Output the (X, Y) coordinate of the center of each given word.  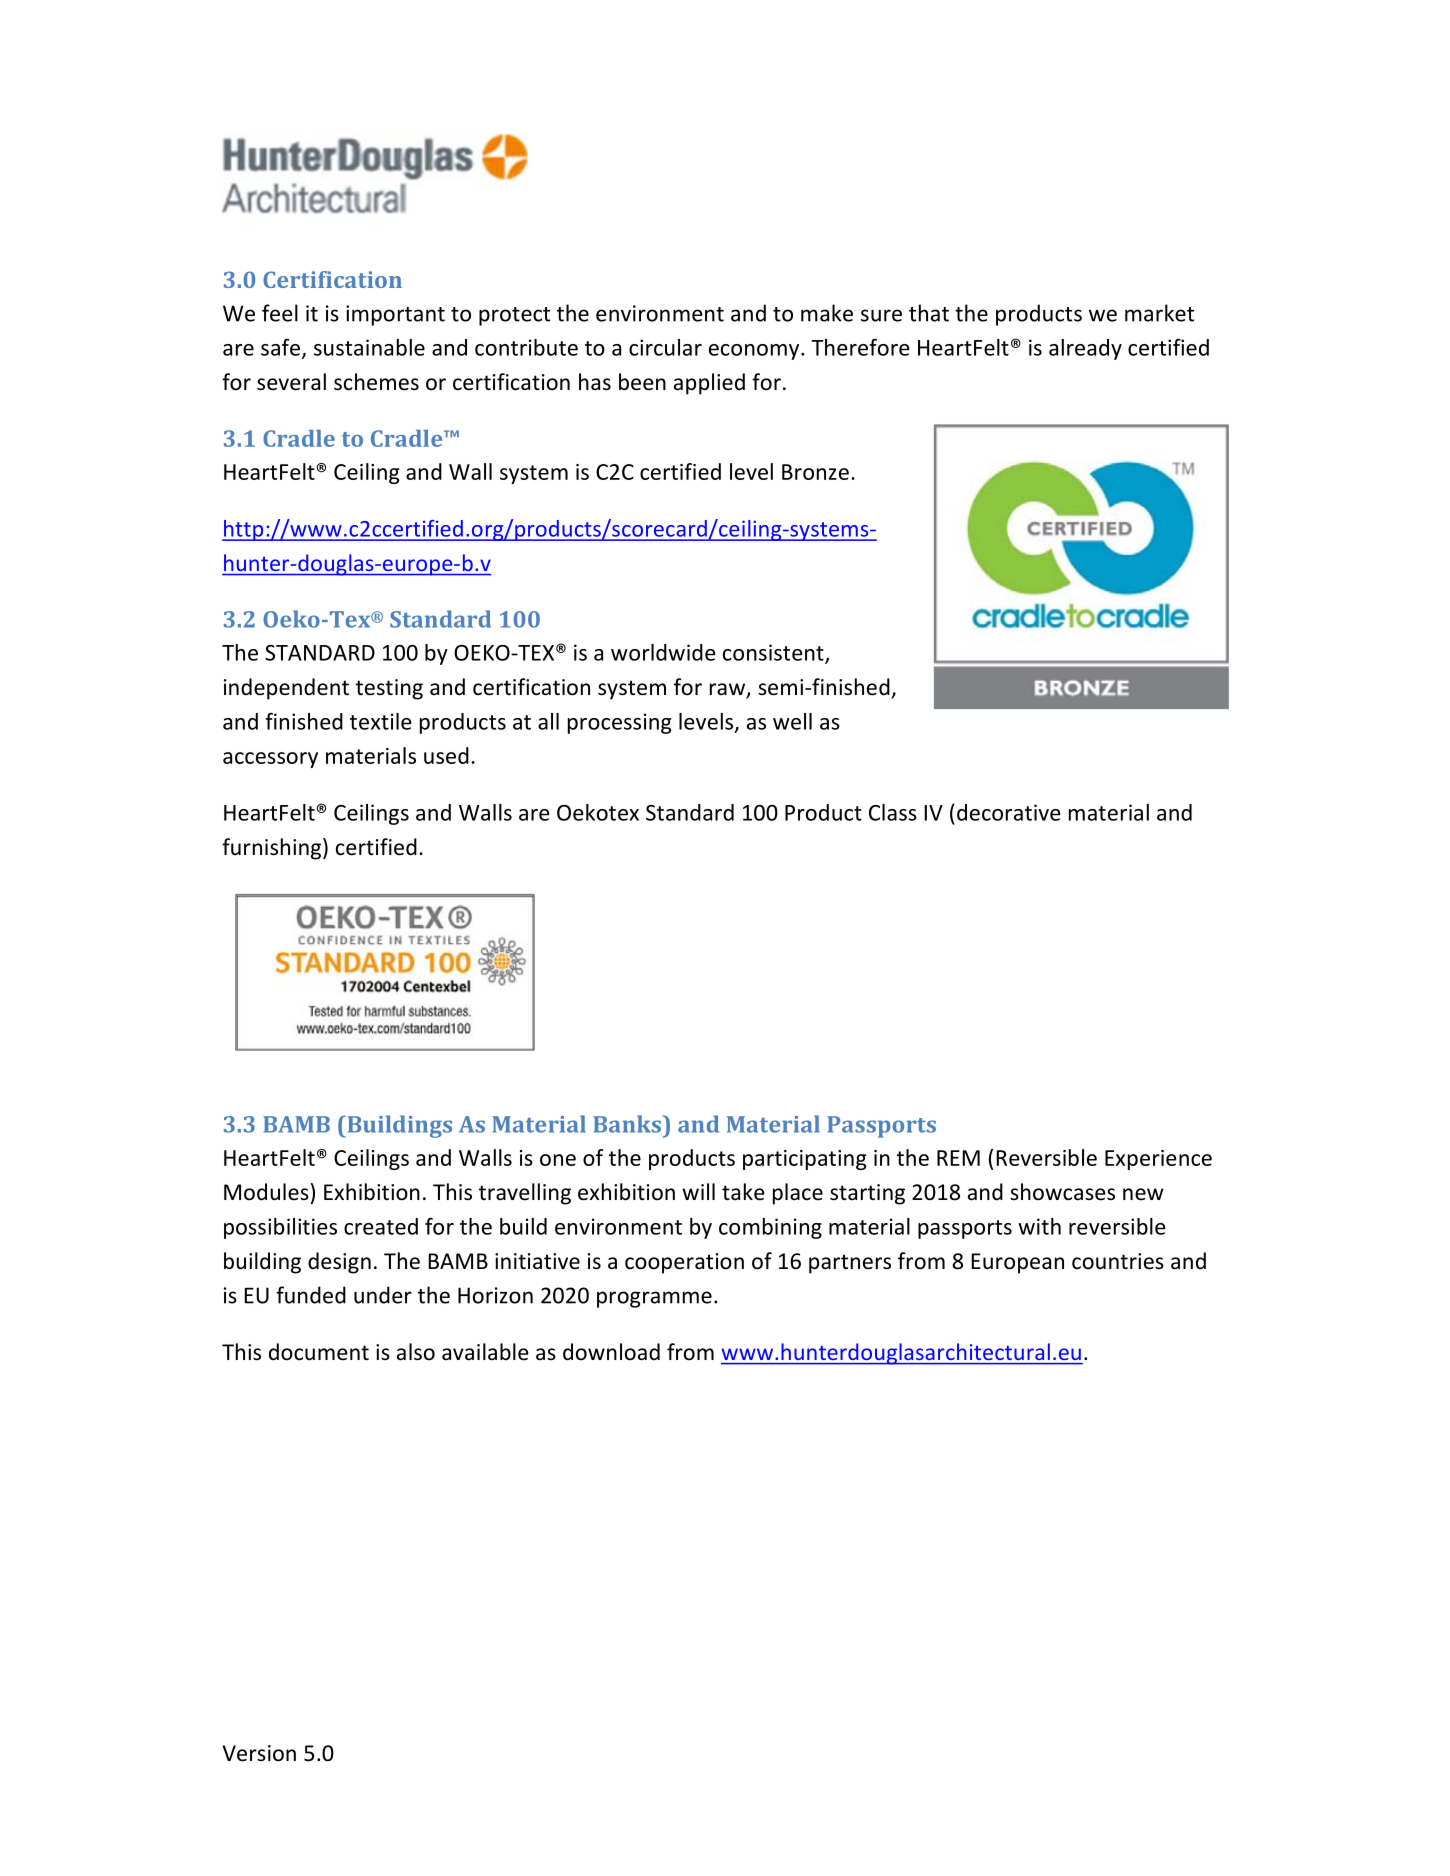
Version (259, 1753)
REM (958, 1158)
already (1085, 349)
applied (709, 384)
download (611, 1352)
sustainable (369, 347)
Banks (628, 1124)
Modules (266, 1192)
